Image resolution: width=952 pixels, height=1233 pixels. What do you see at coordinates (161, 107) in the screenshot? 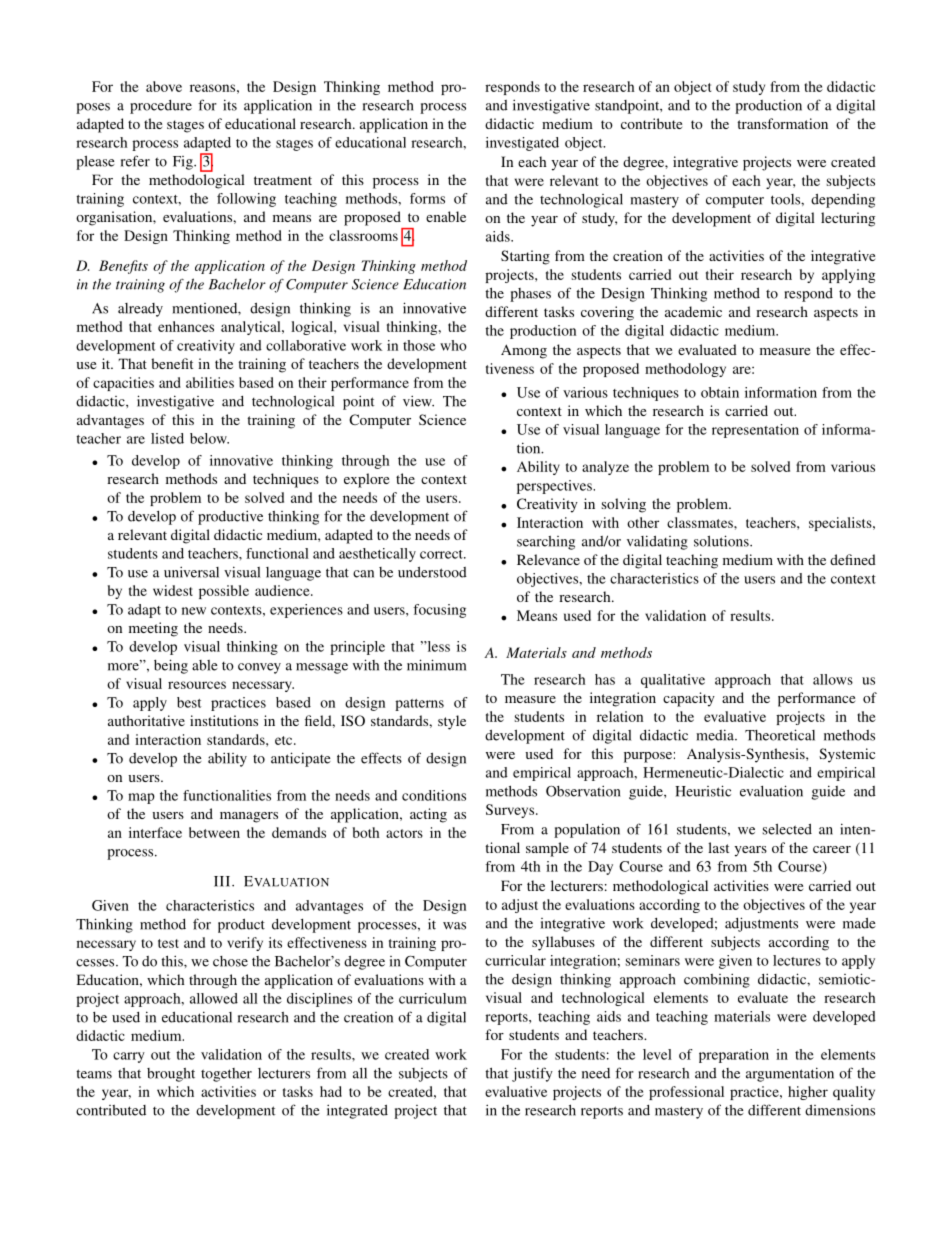
I see `procedure` at bounding box center [161, 107].
